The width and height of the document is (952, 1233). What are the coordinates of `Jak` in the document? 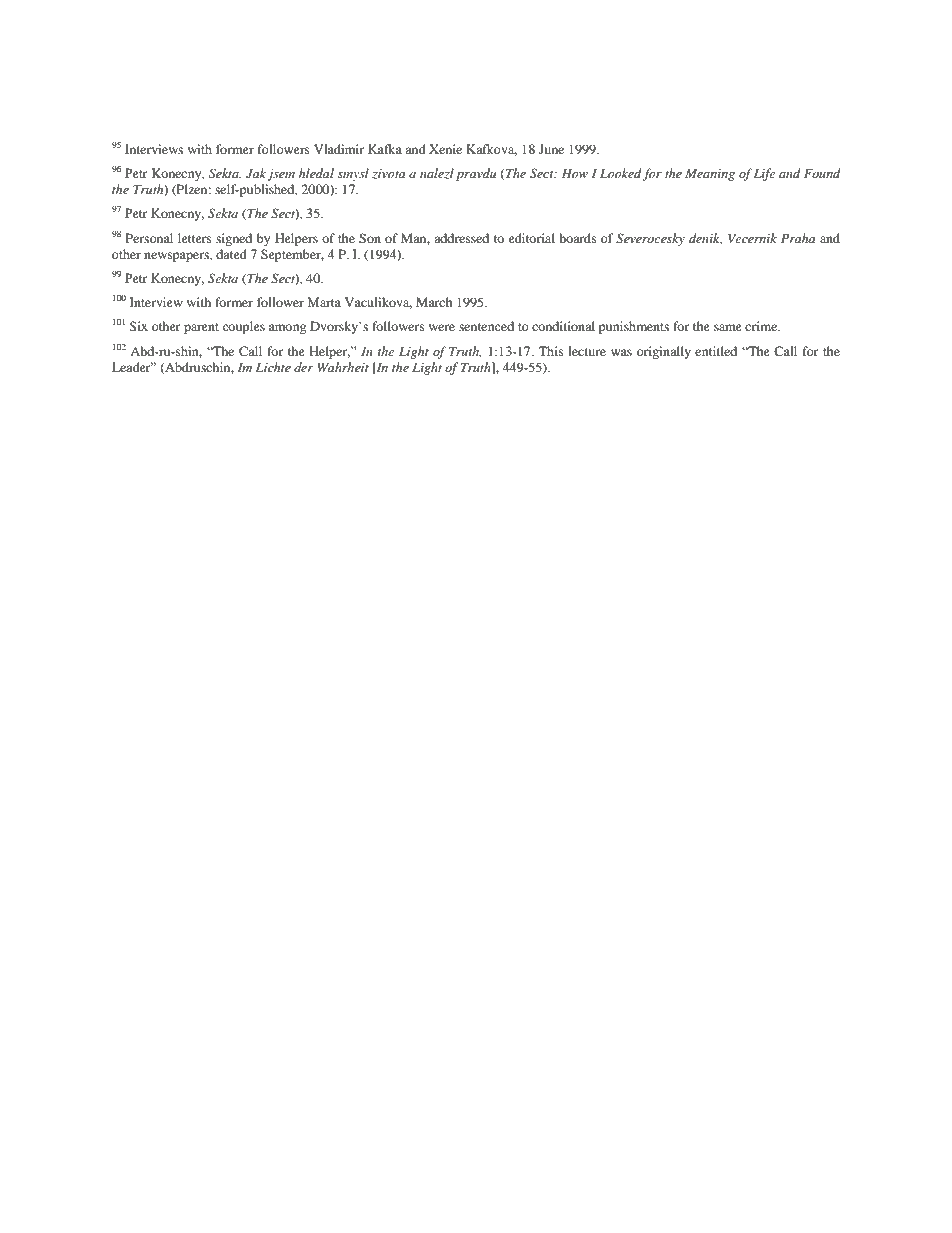 It's located at (257, 174).
